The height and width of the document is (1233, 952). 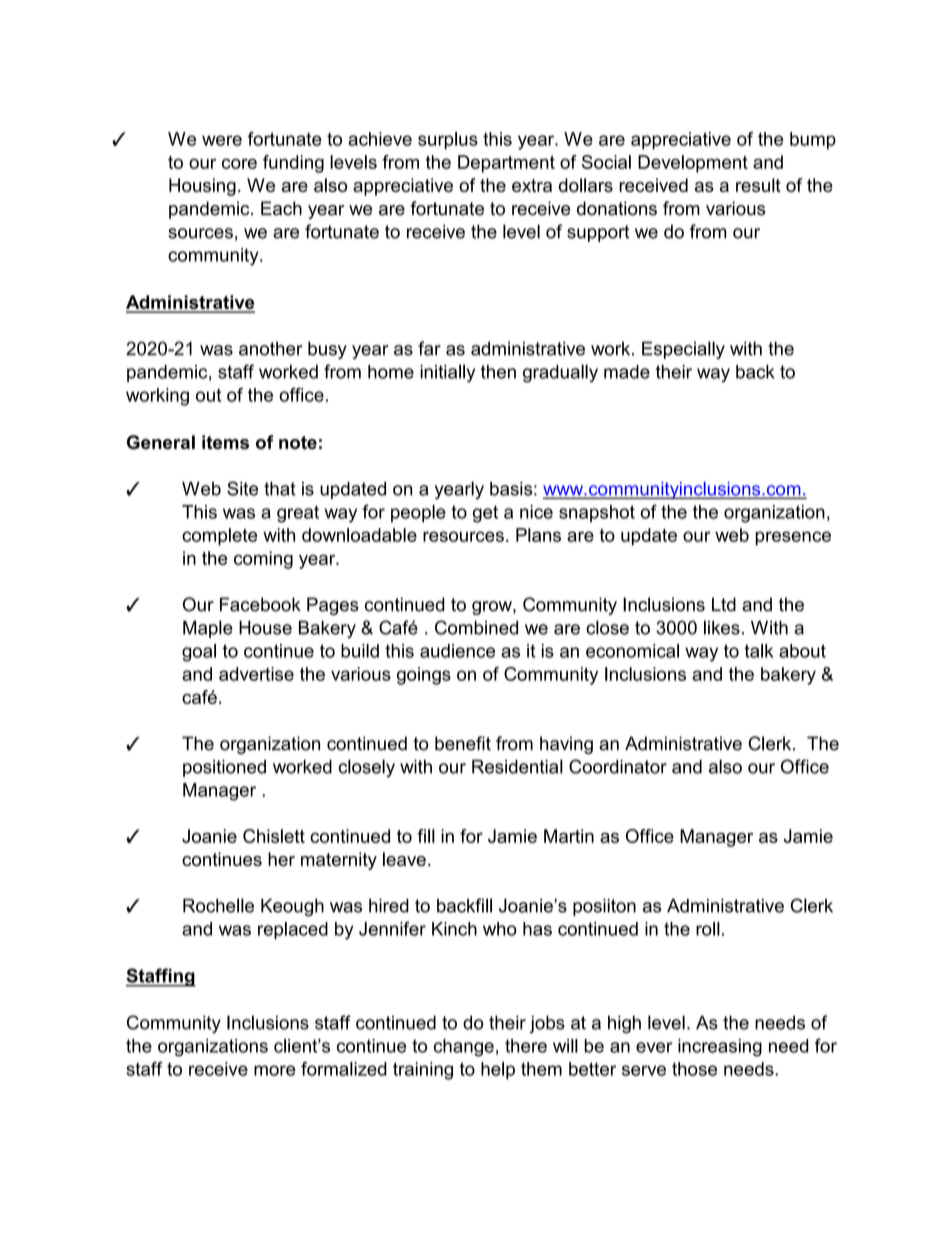 I want to click on change, so click(x=464, y=1048).
